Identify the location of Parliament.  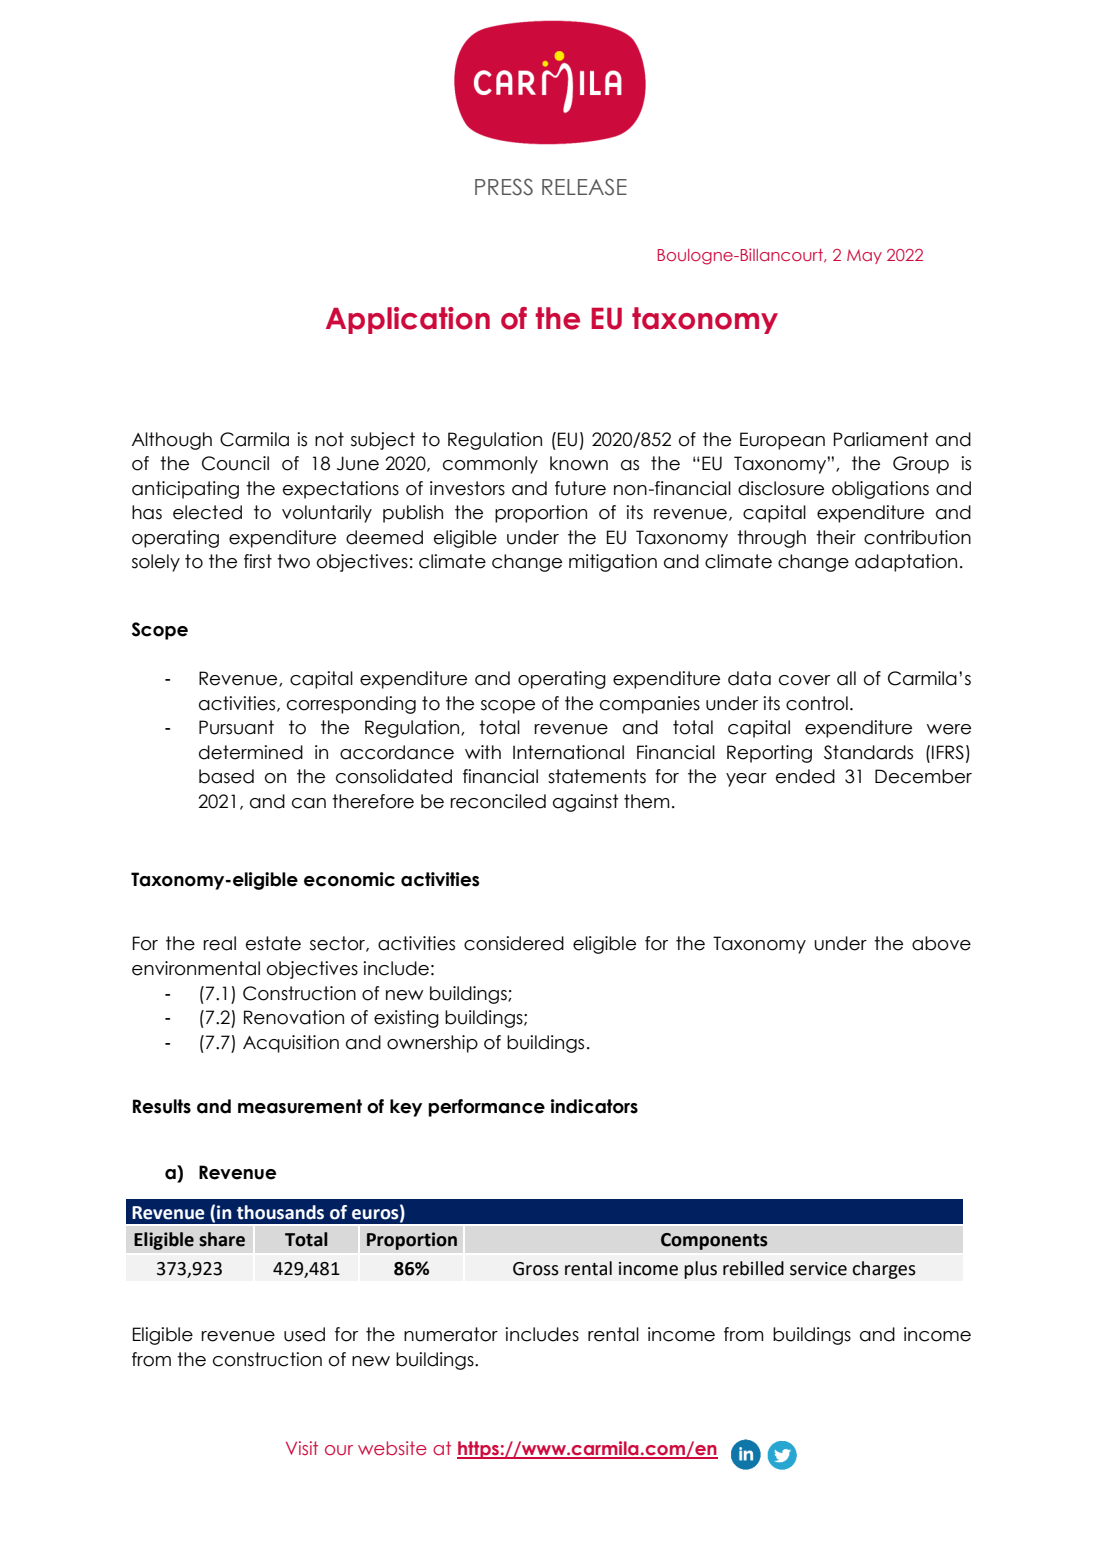
(881, 439).
